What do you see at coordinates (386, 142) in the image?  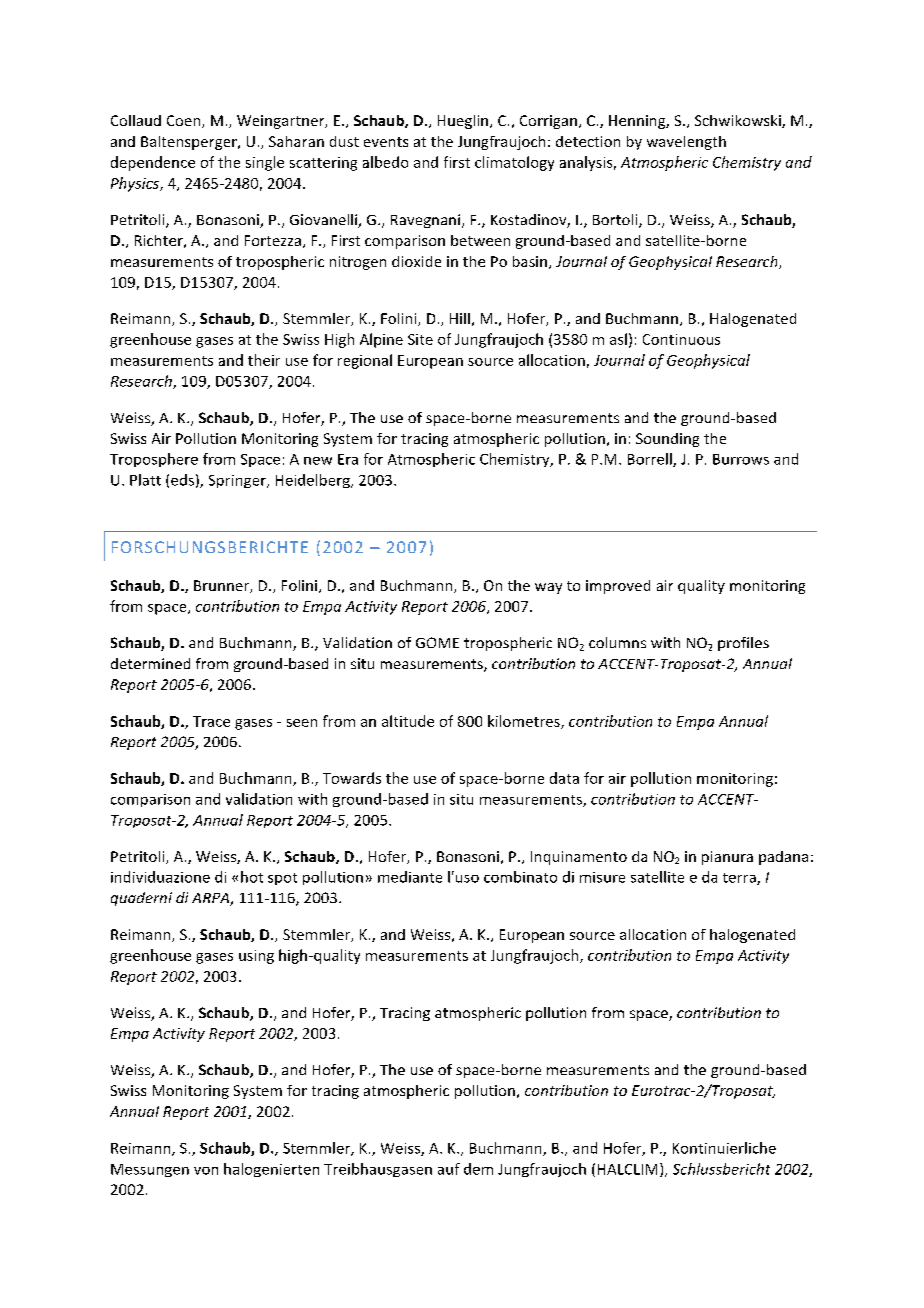 I see `events` at bounding box center [386, 142].
